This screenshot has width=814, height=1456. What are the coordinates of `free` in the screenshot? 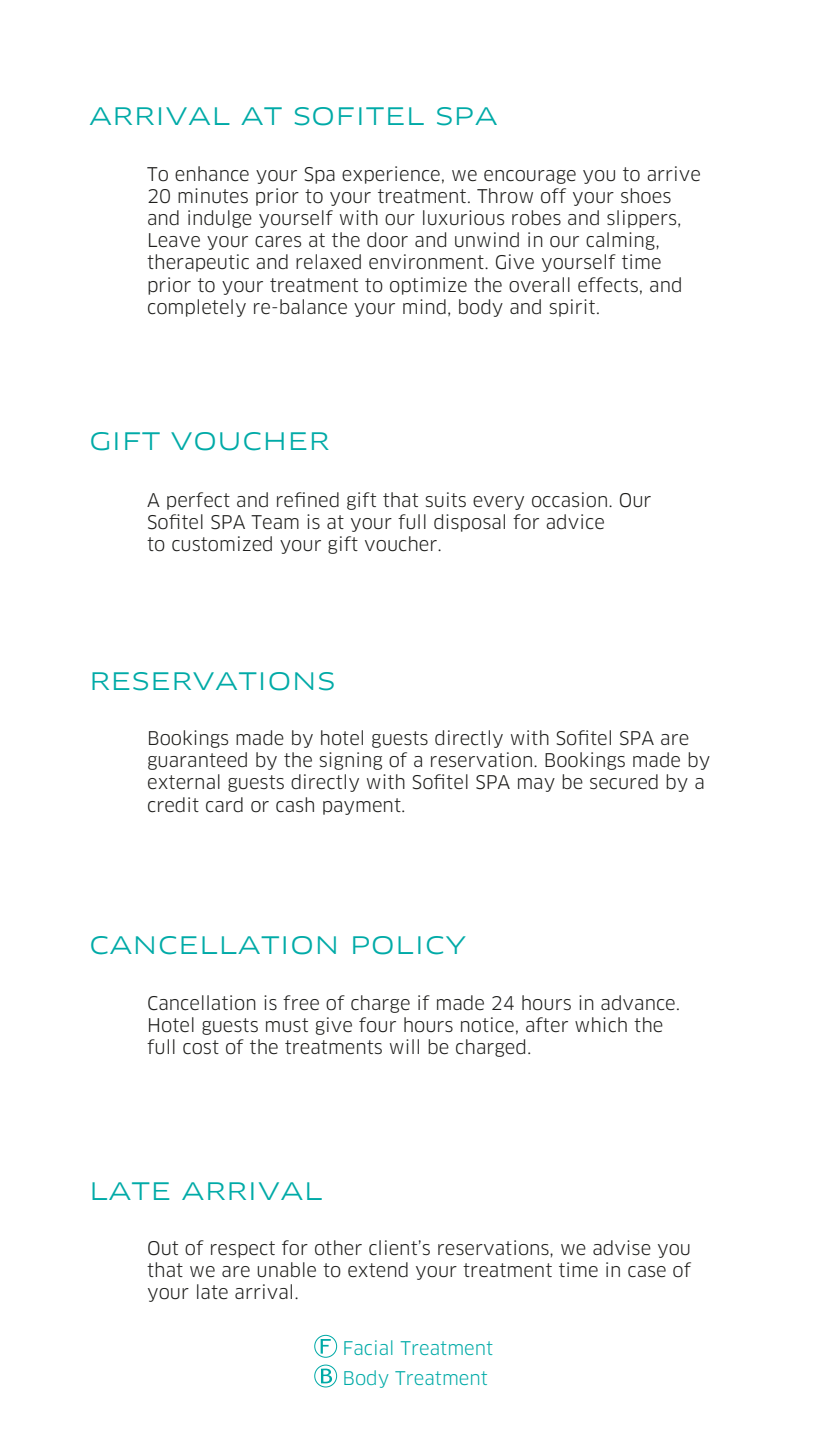 It's located at (301, 1003).
